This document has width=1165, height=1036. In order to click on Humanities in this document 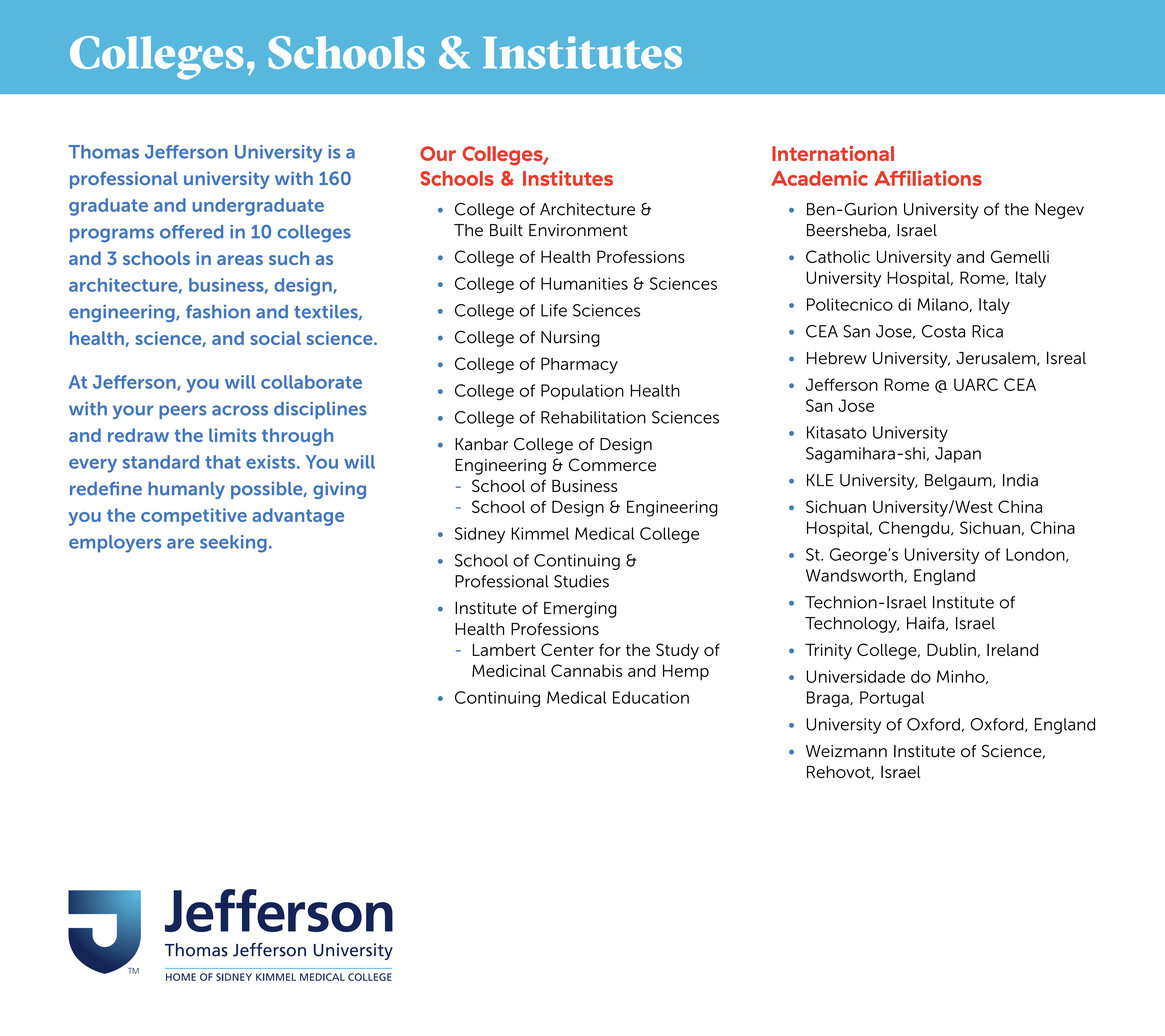, I will do `click(584, 283)`.
